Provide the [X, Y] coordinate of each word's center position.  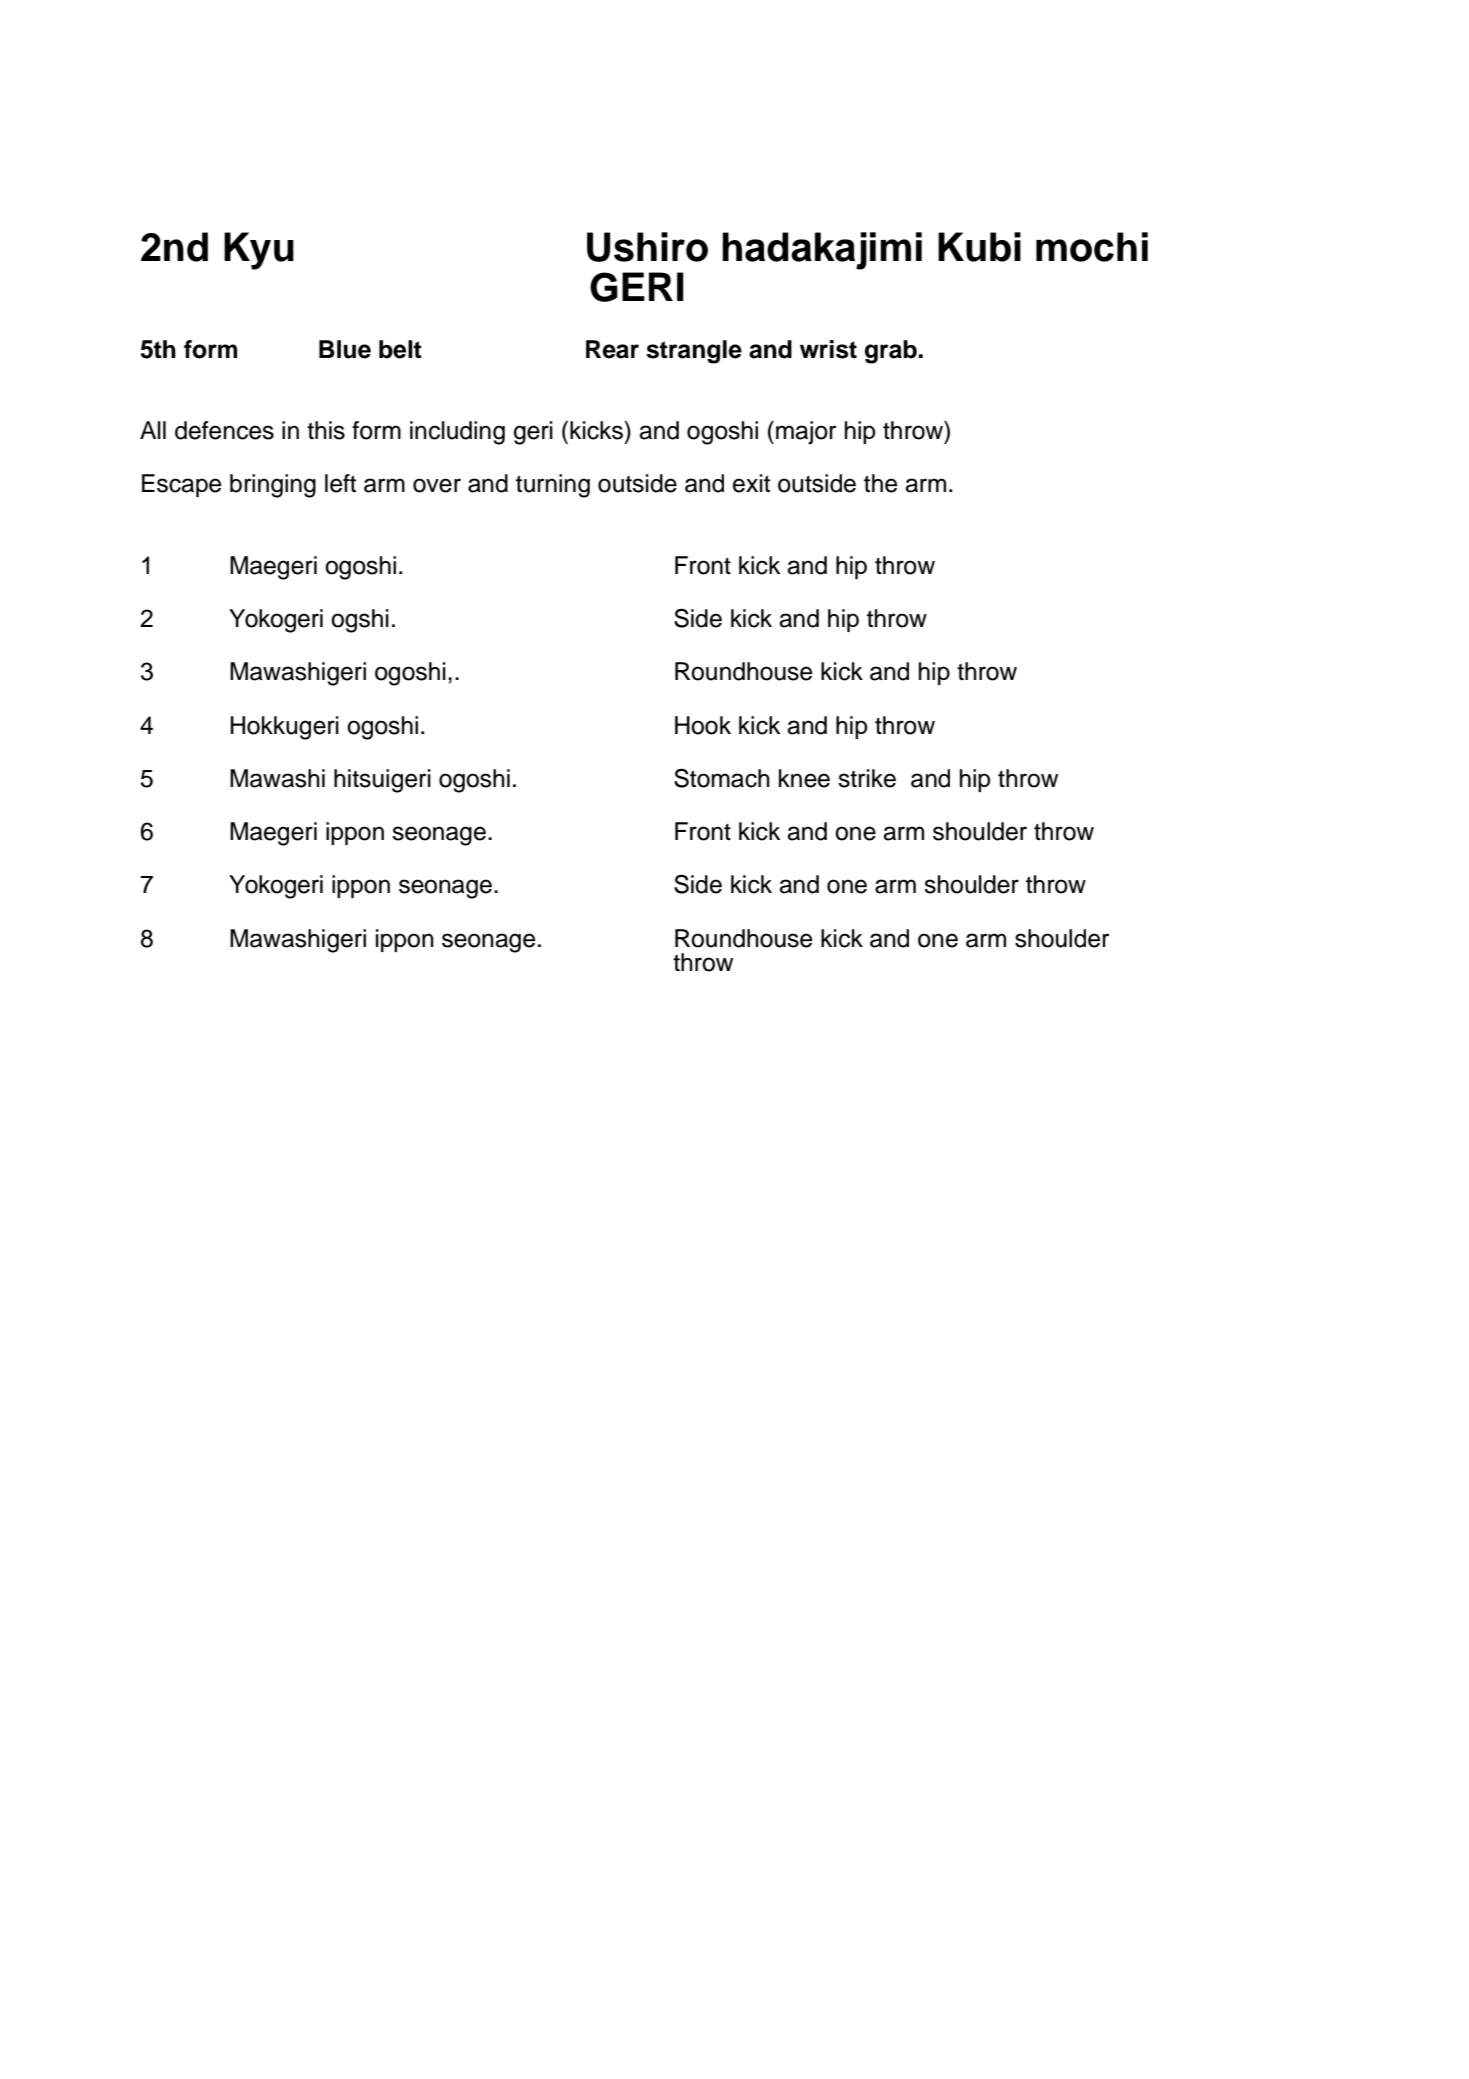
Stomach [722, 778]
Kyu [259, 251]
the [880, 483]
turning [553, 486]
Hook [703, 725]
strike [867, 778]
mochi [1092, 247]
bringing [273, 486]
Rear [612, 349]
